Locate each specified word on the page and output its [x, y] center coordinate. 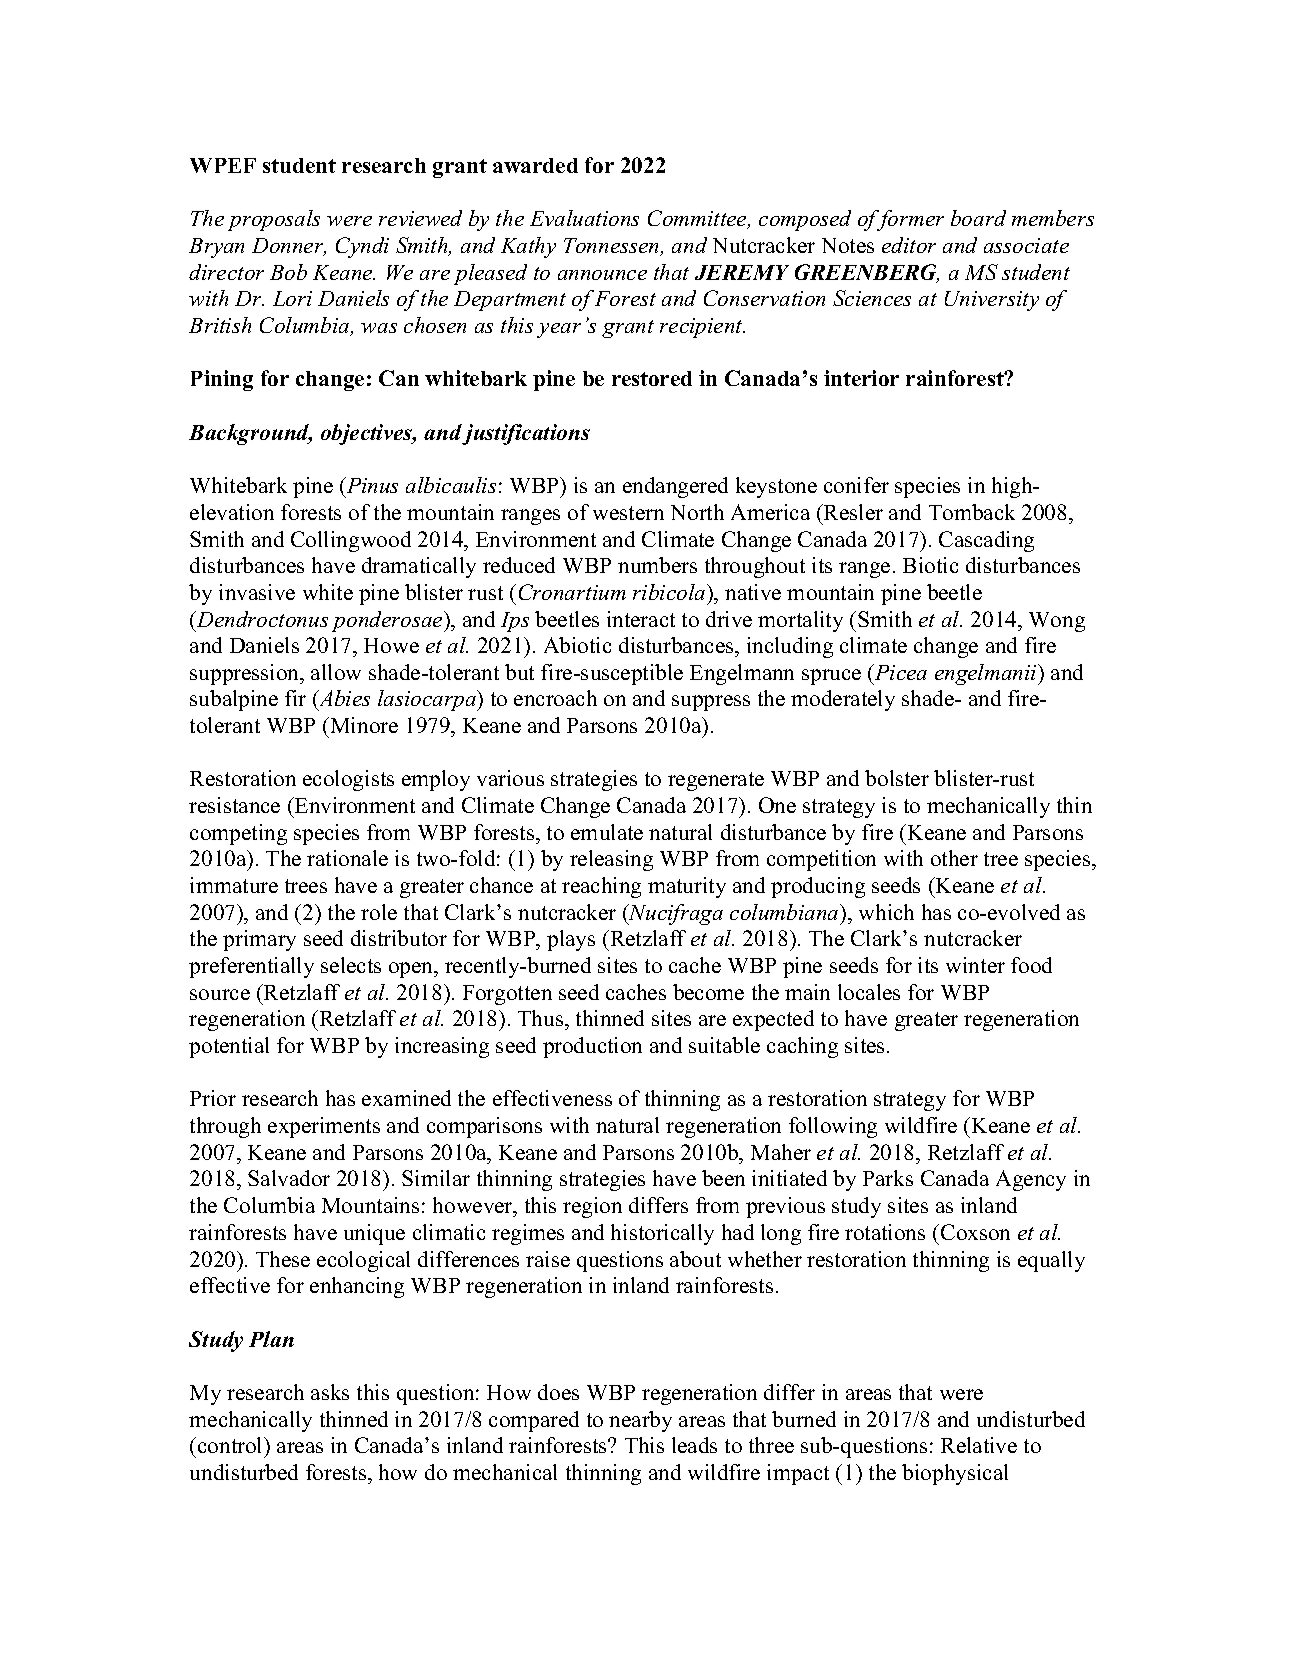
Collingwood [351, 541]
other [954, 858]
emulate [607, 832]
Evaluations [584, 218]
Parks [888, 1178]
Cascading [986, 541]
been [723, 1178]
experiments [324, 1127]
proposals [274, 220]
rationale [347, 858]
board [978, 218]
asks [330, 1392]
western [628, 513]
